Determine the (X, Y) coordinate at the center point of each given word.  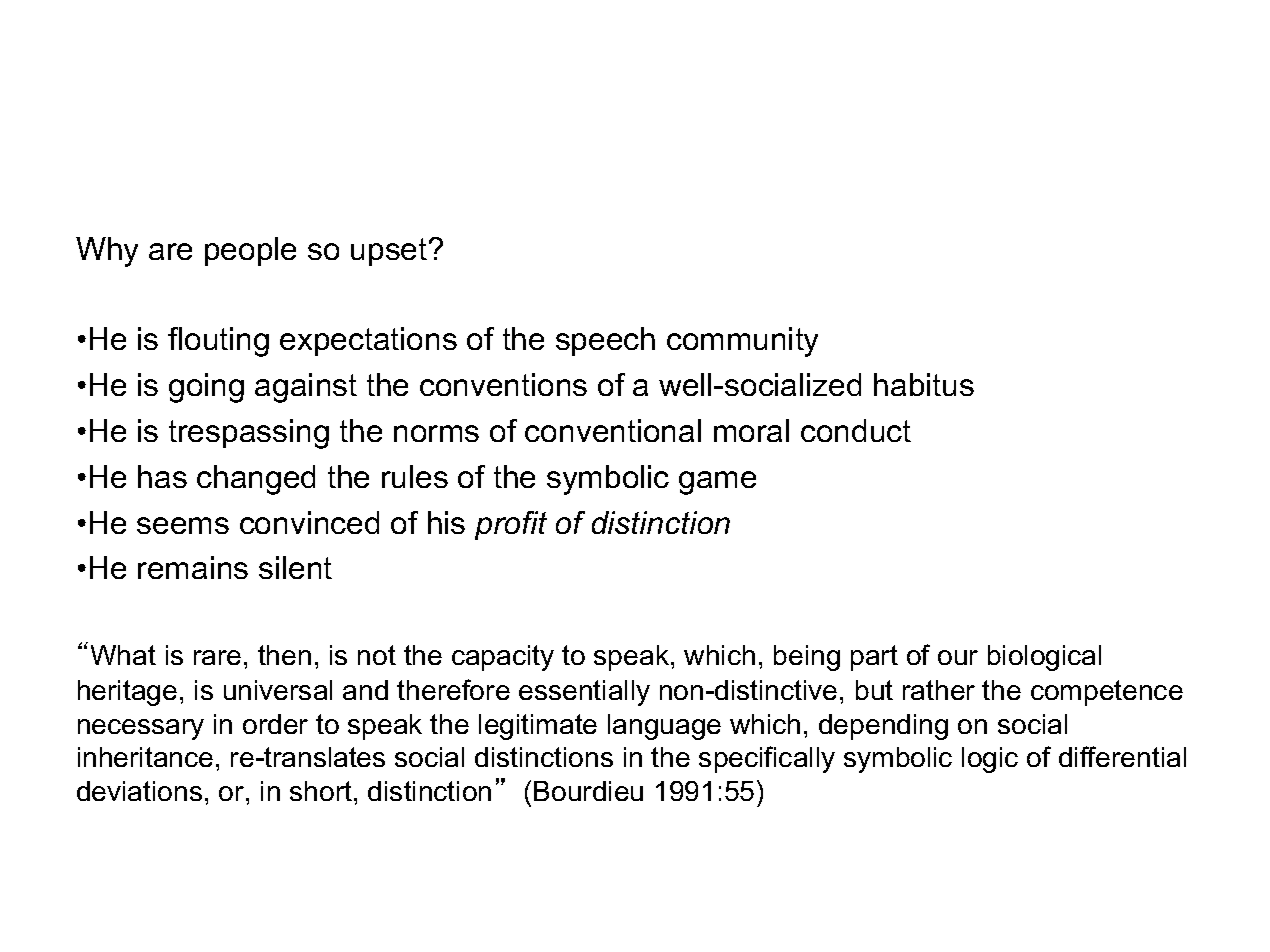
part (874, 658)
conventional (613, 430)
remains (193, 567)
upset (390, 252)
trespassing (249, 434)
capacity (503, 658)
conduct (856, 430)
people (250, 251)
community (742, 342)
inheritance (145, 757)
